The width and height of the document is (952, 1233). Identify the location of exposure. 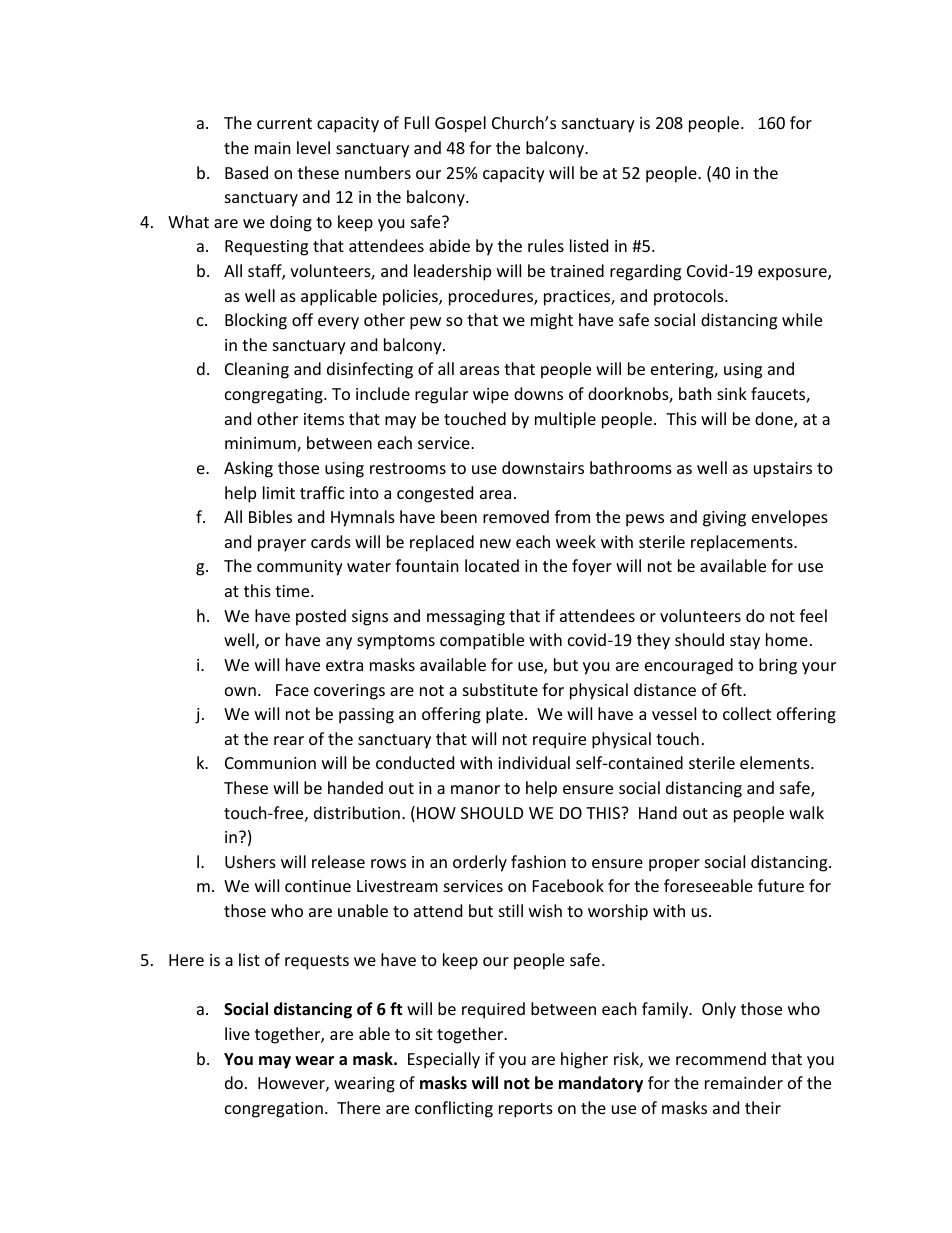
(793, 274).
